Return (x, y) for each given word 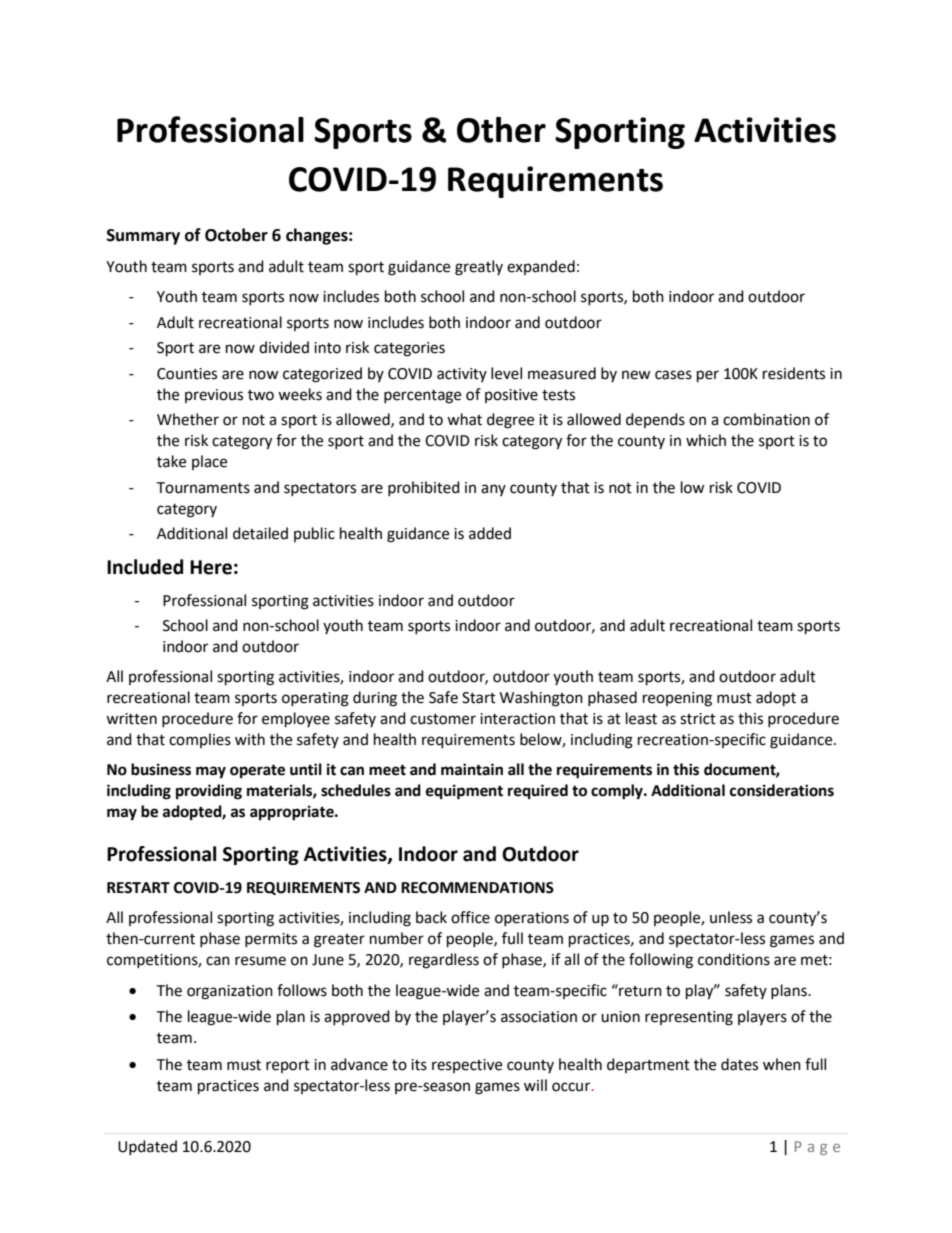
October (236, 235)
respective (467, 1066)
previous (214, 396)
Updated (147, 1147)
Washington (541, 699)
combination (766, 419)
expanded (541, 267)
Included (145, 567)
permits (271, 940)
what (464, 419)
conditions (734, 959)
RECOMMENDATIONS (477, 888)
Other (501, 130)
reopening (677, 699)
